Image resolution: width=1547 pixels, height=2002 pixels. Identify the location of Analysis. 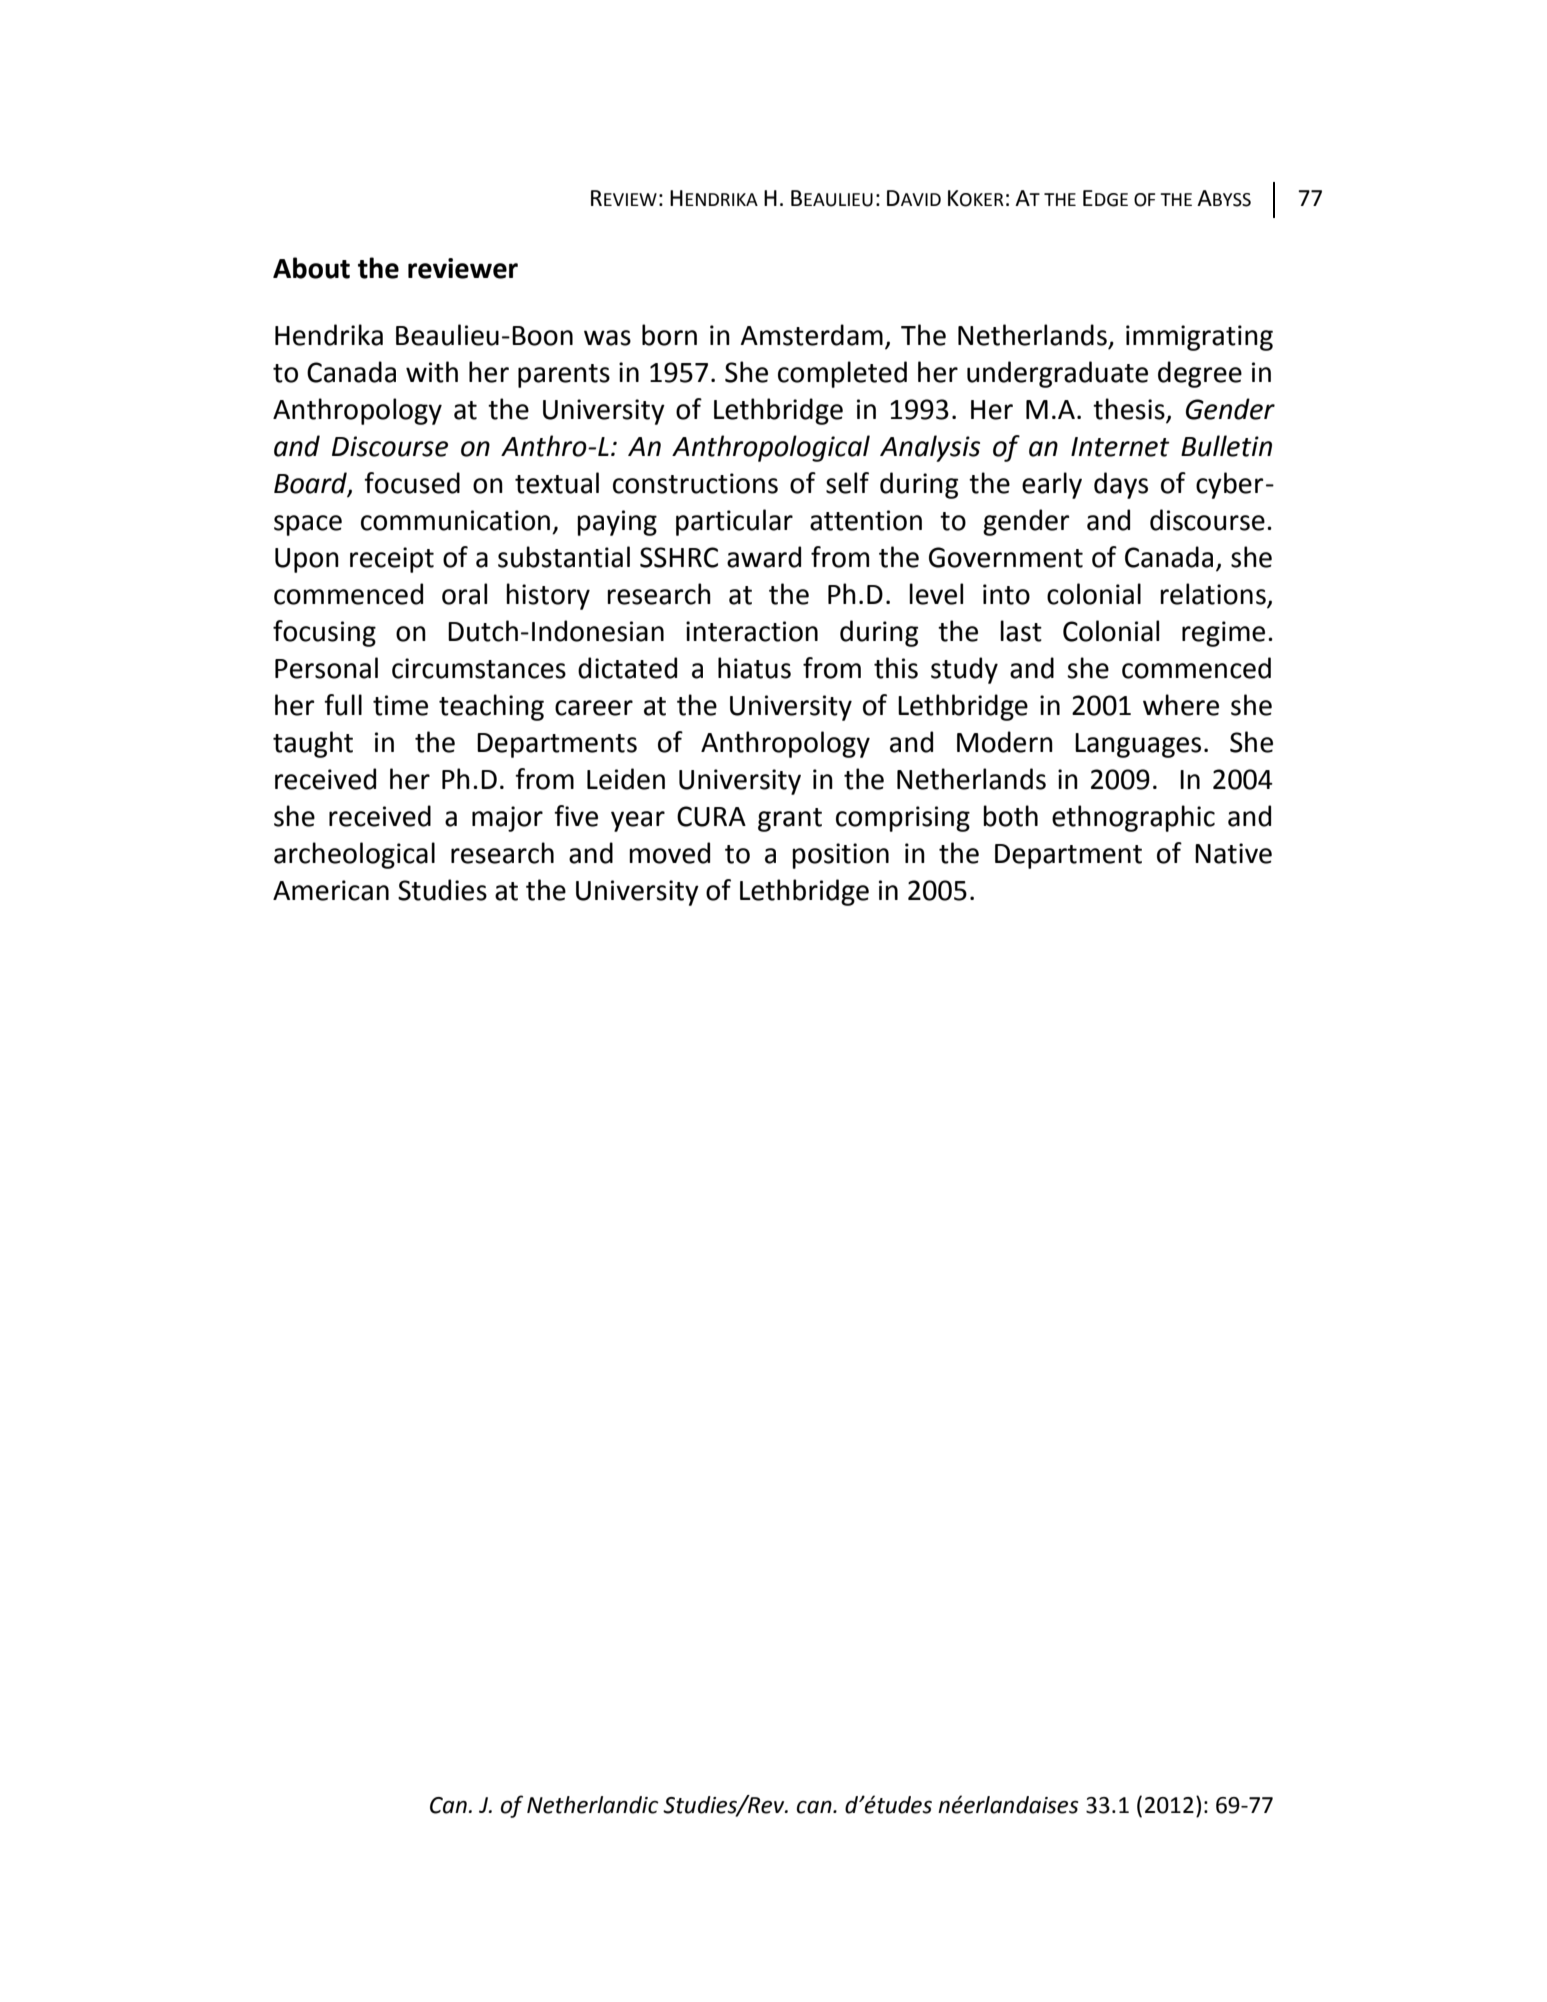
(930, 448).
